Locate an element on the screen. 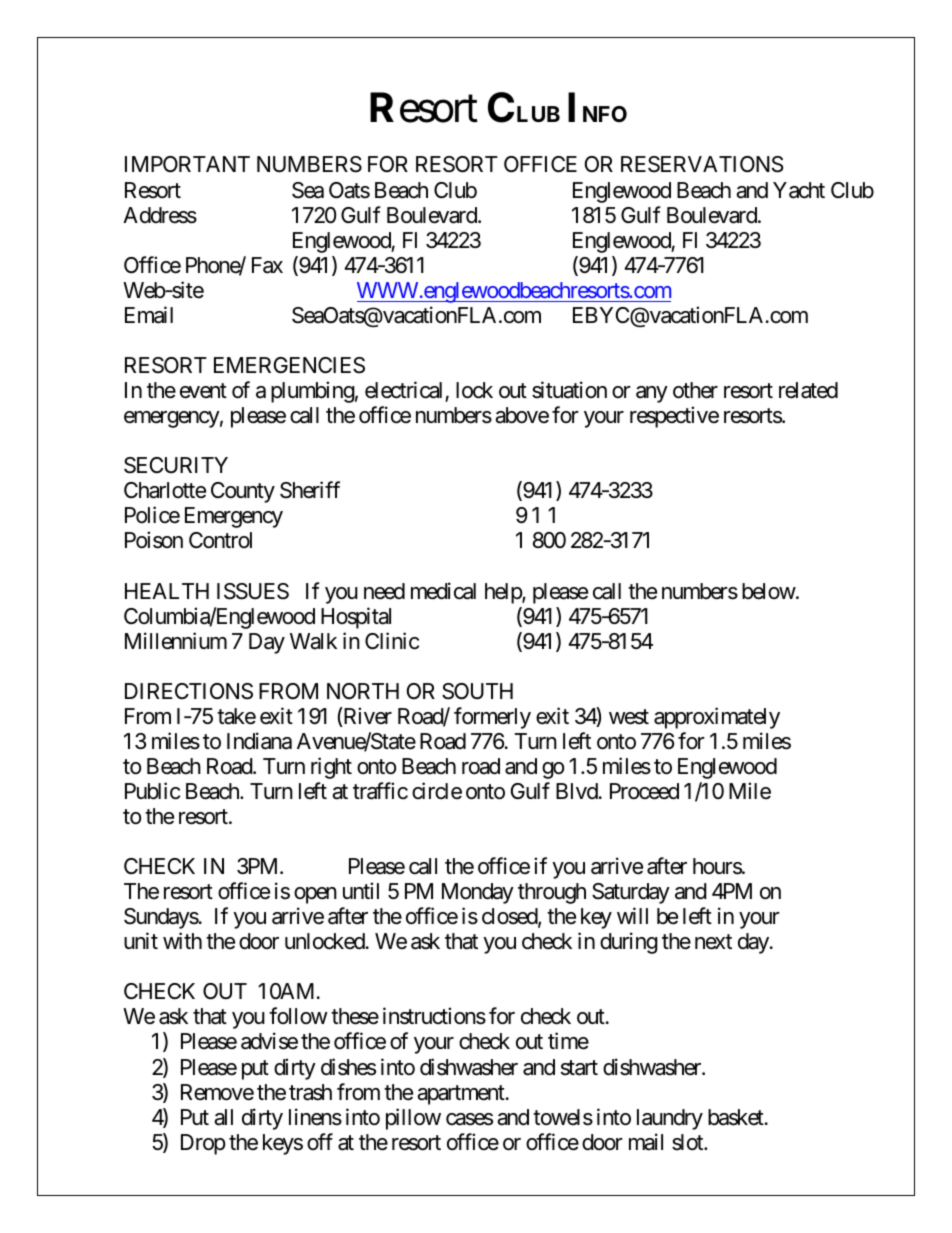  Blvd is located at coordinates (577, 791).
